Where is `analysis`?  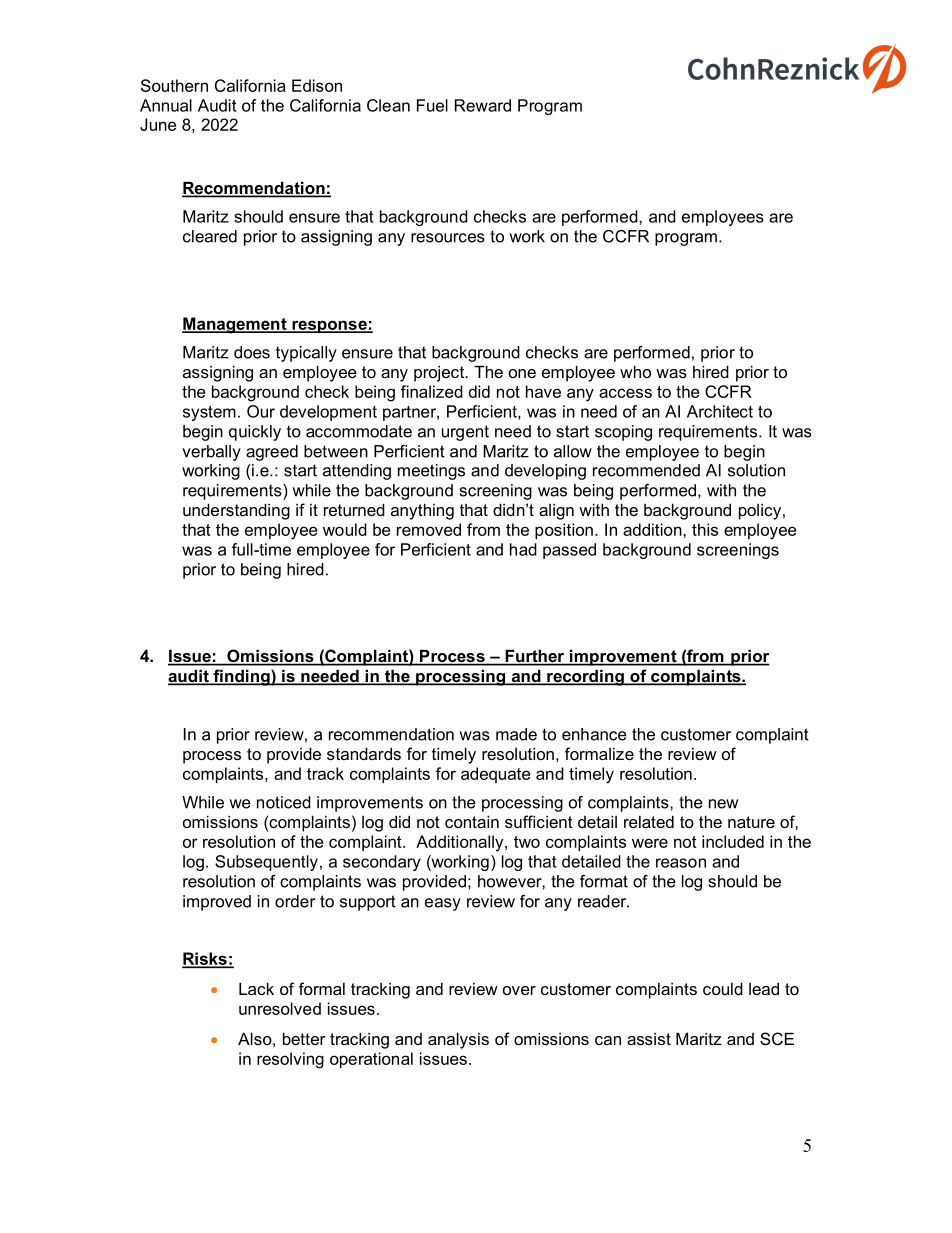 analysis is located at coordinates (458, 1041).
